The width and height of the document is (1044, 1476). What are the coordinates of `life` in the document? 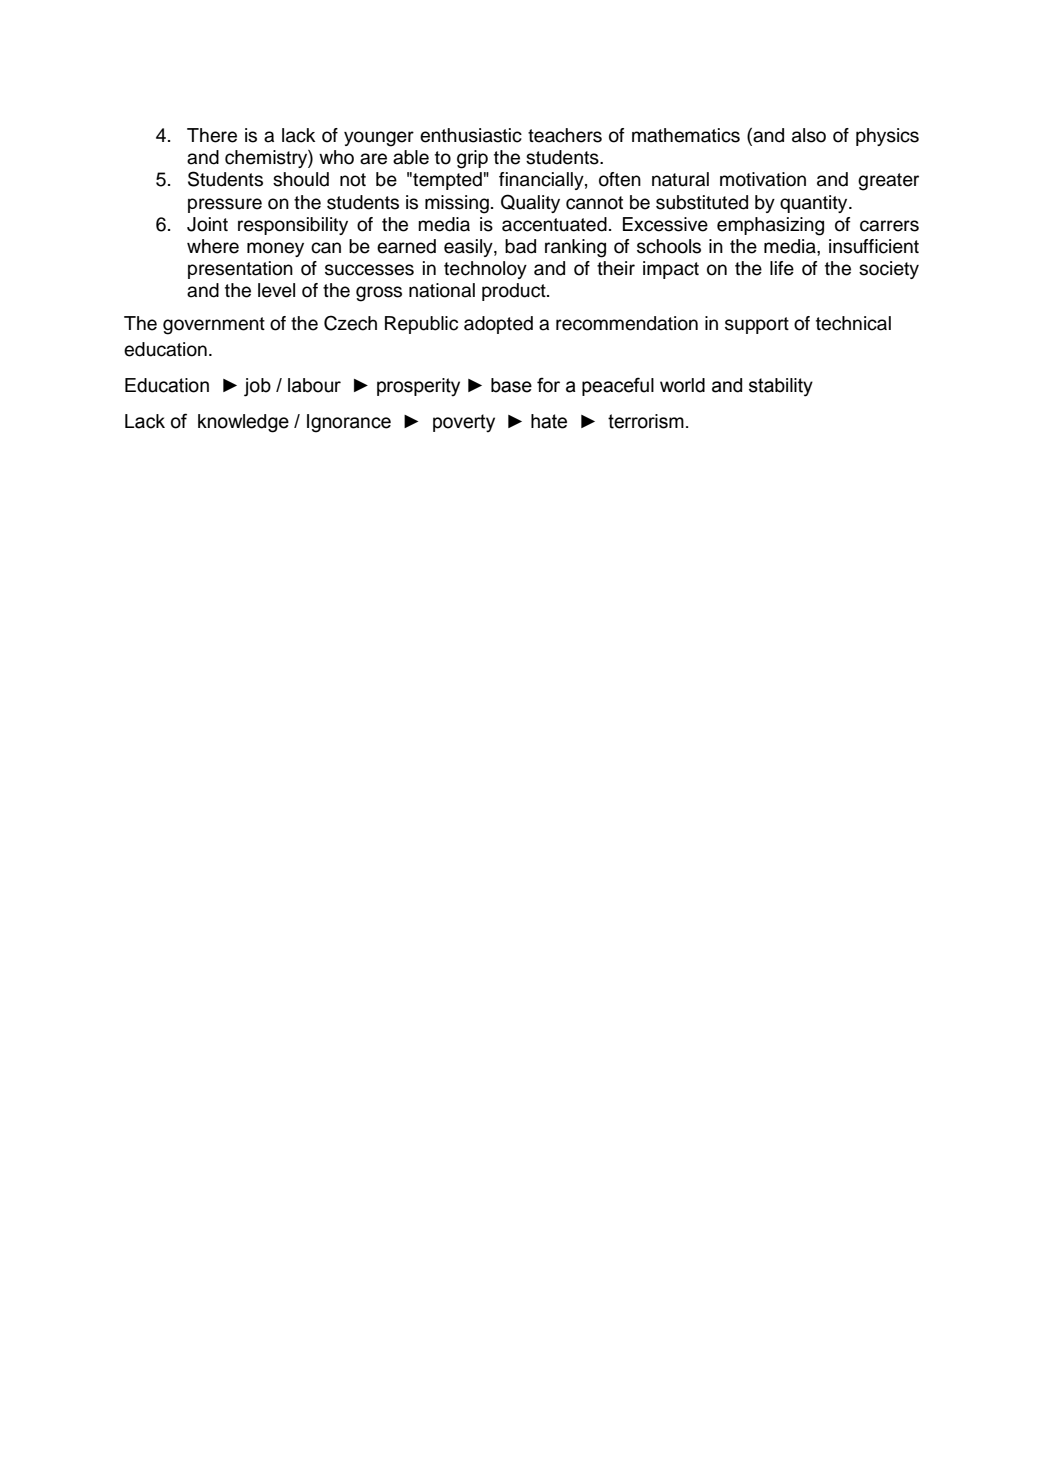 It's located at (782, 268).
